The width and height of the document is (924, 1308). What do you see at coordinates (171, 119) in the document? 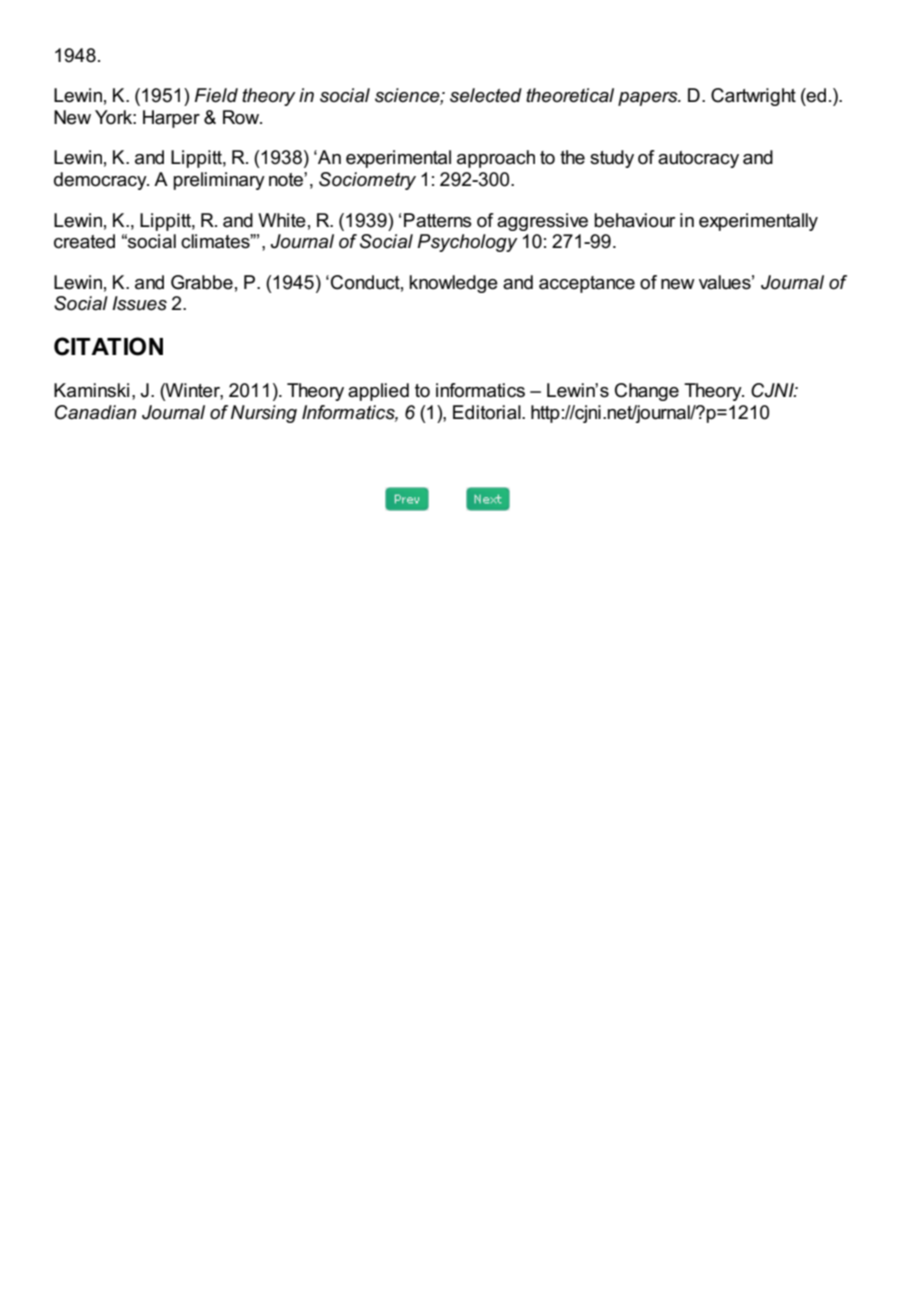
I see `Harper` at bounding box center [171, 119].
